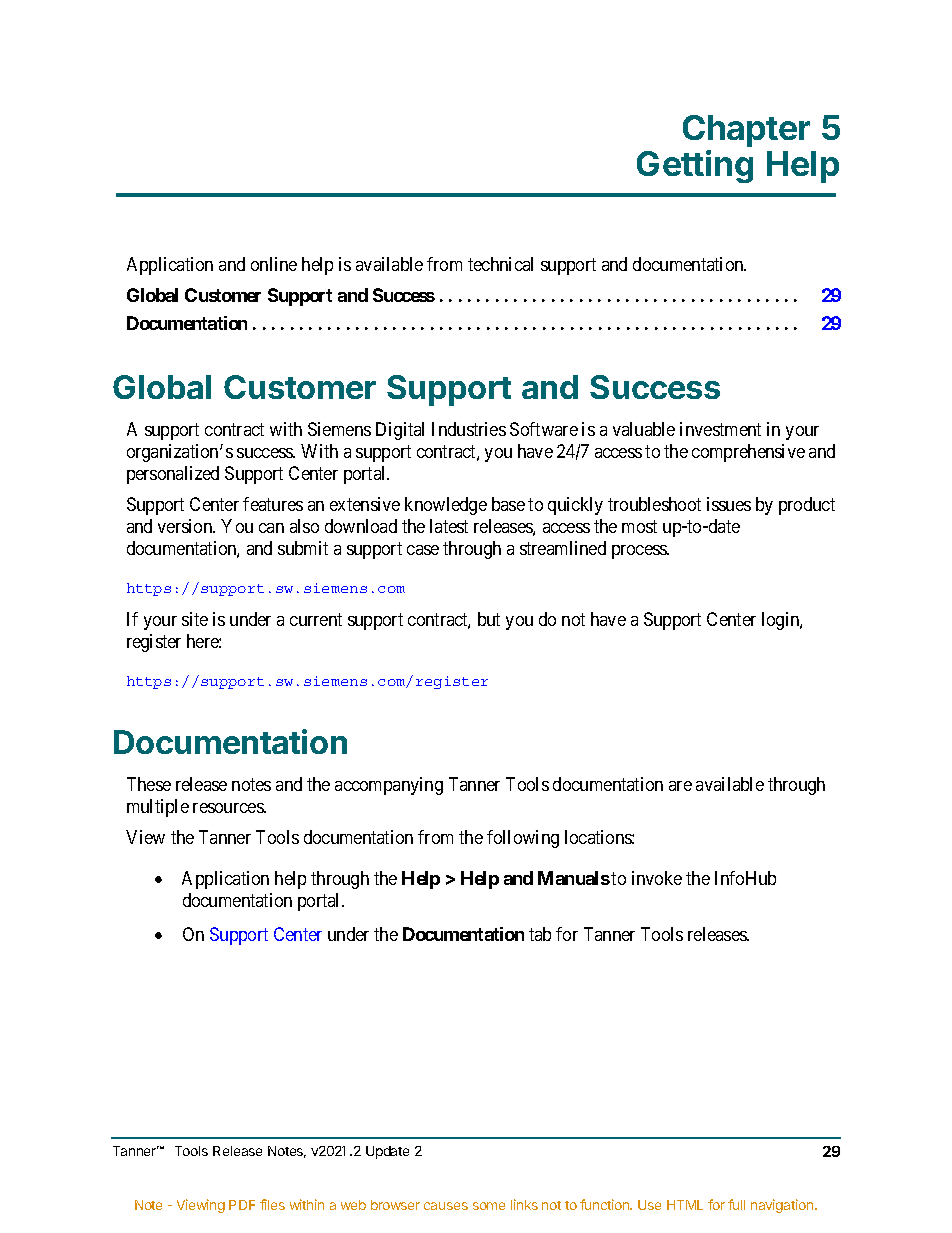 This screenshot has height=1233, width=952. I want to click on PDF, so click(242, 1205).
